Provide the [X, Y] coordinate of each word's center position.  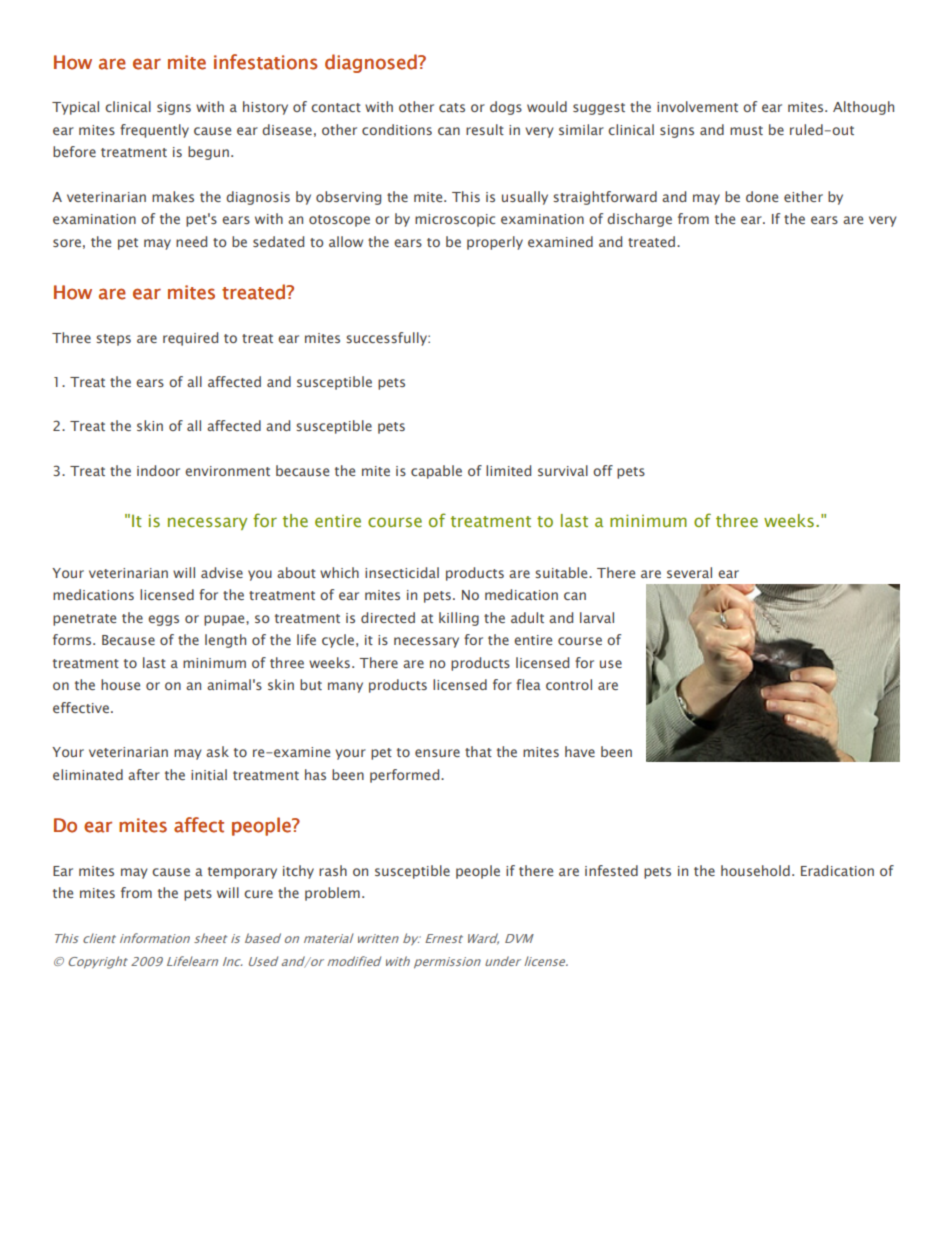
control [569, 684]
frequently [154, 131]
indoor [158, 470]
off [603, 470]
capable [436, 472]
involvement [697, 106]
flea [528, 684]
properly [495, 243]
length [225, 641]
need [191, 241]
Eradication [837, 870]
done [762, 196]
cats [452, 107]
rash [333, 870]
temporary [242, 873]
